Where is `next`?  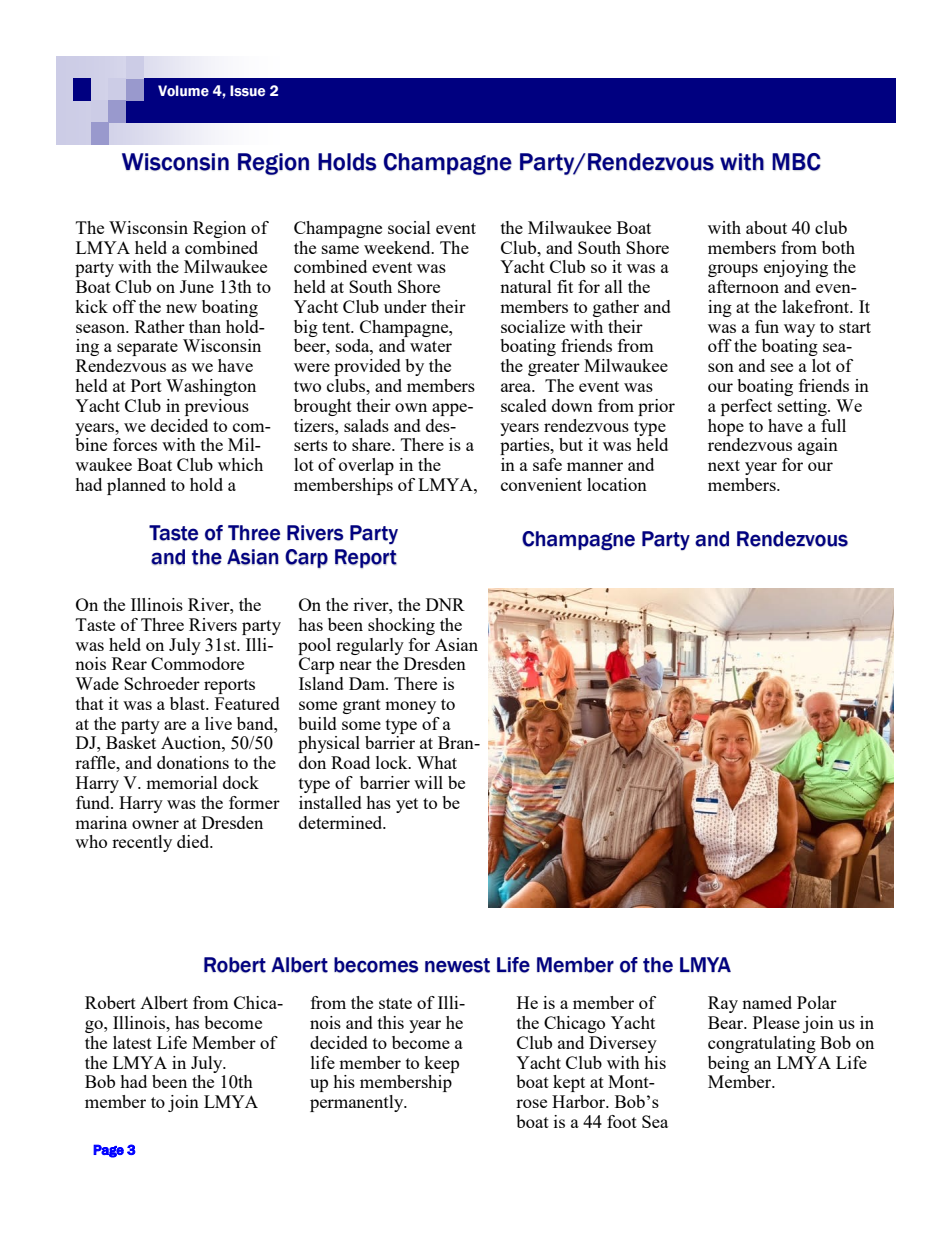
next is located at coordinates (724, 465).
